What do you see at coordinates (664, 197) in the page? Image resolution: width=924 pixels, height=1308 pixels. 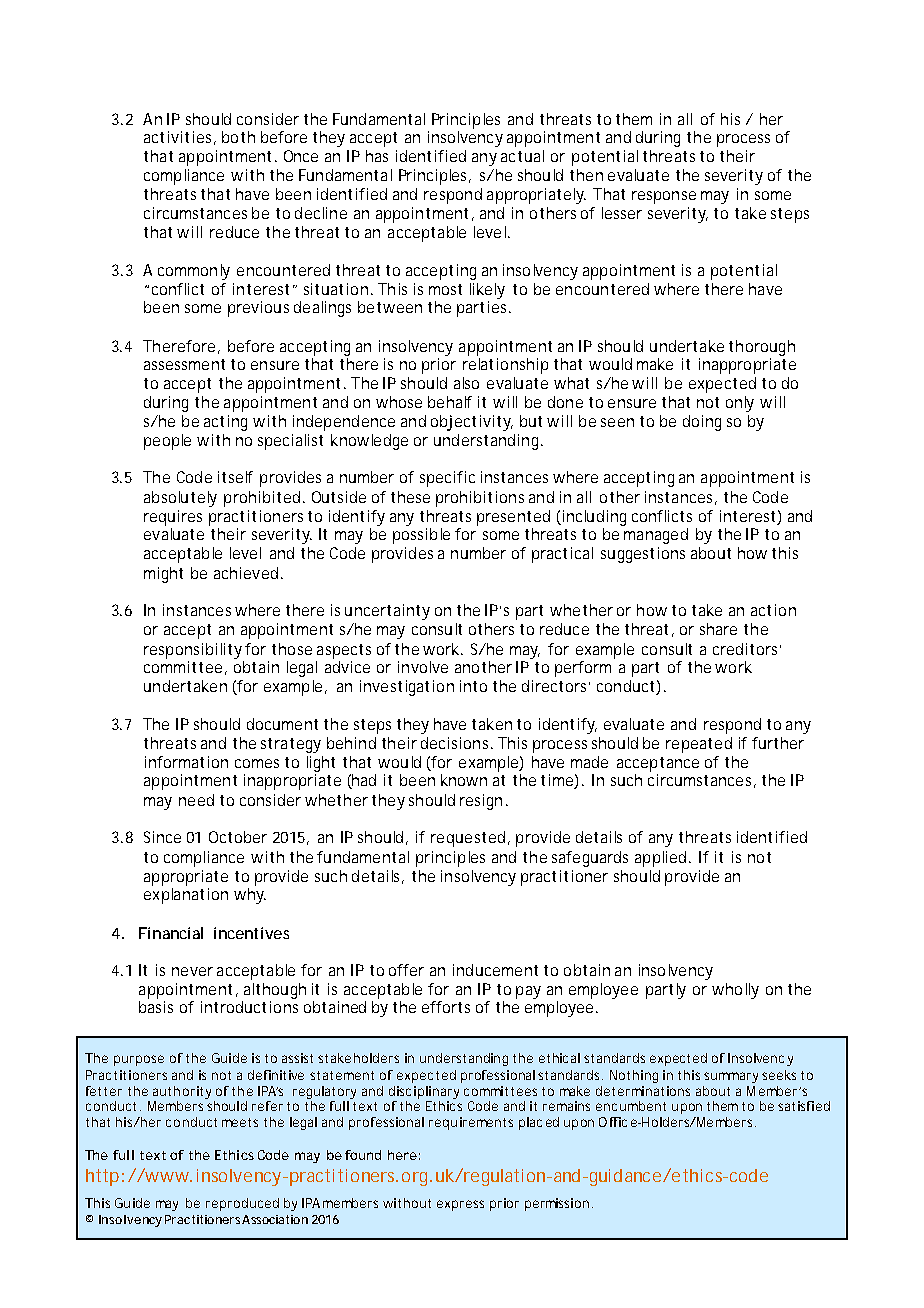 I see `response` at bounding box center [664, 197].
